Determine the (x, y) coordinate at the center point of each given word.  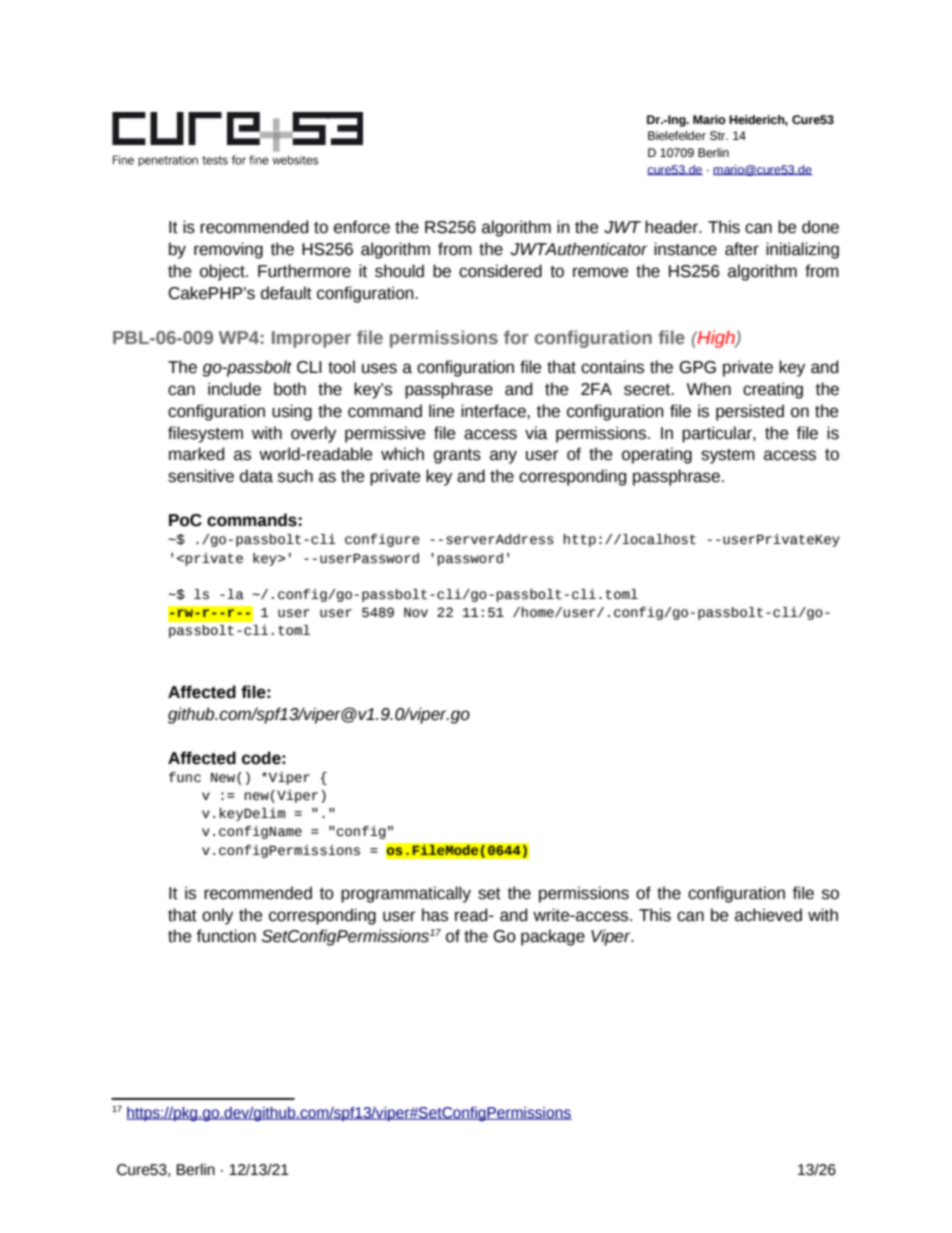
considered (500, 271)
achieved (768, 915)
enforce (362, 227)
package (553, 937)
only (217, 916)
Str (719, 136)
